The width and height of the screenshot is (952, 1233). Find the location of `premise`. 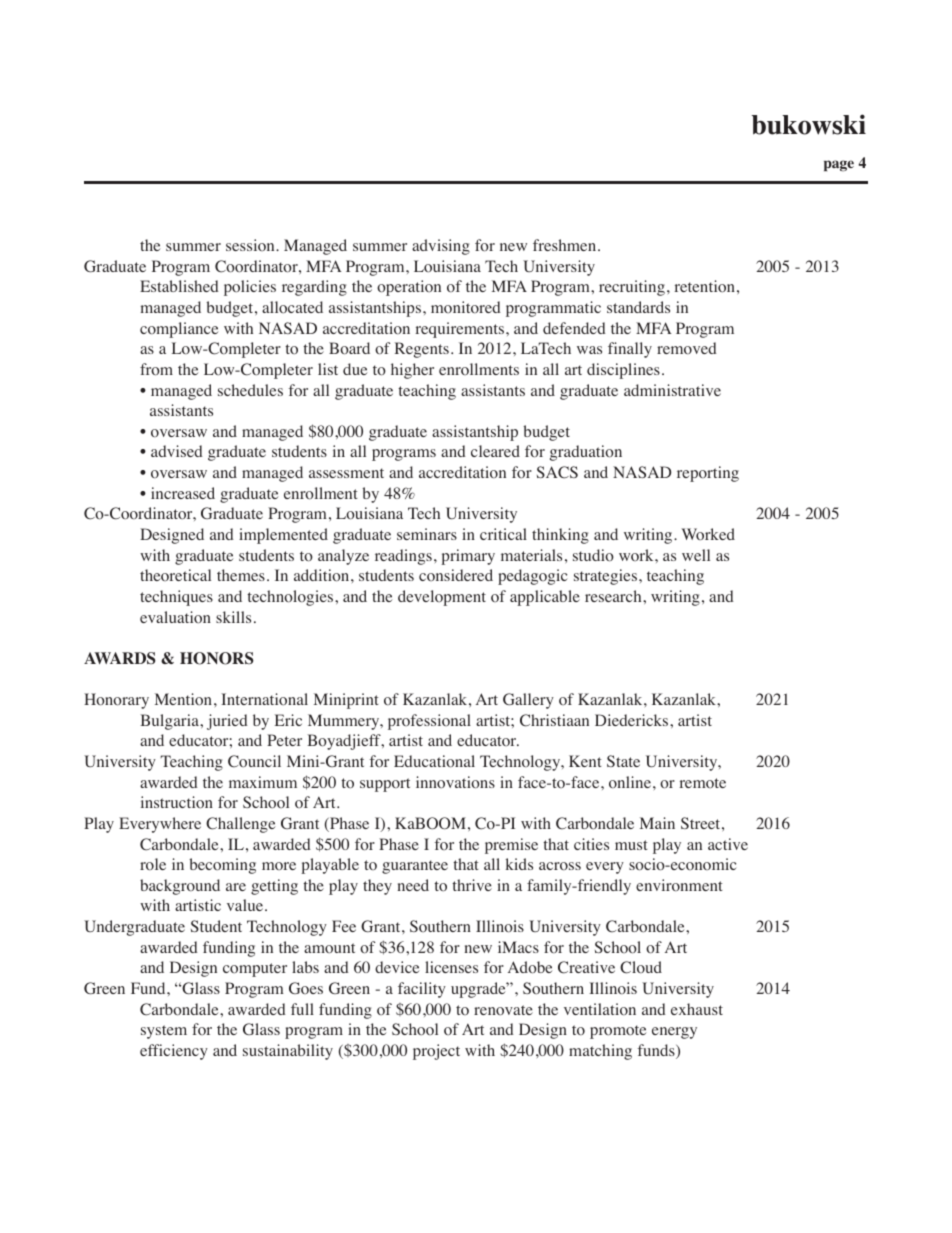

premise is located at coordinates (511, 846).
